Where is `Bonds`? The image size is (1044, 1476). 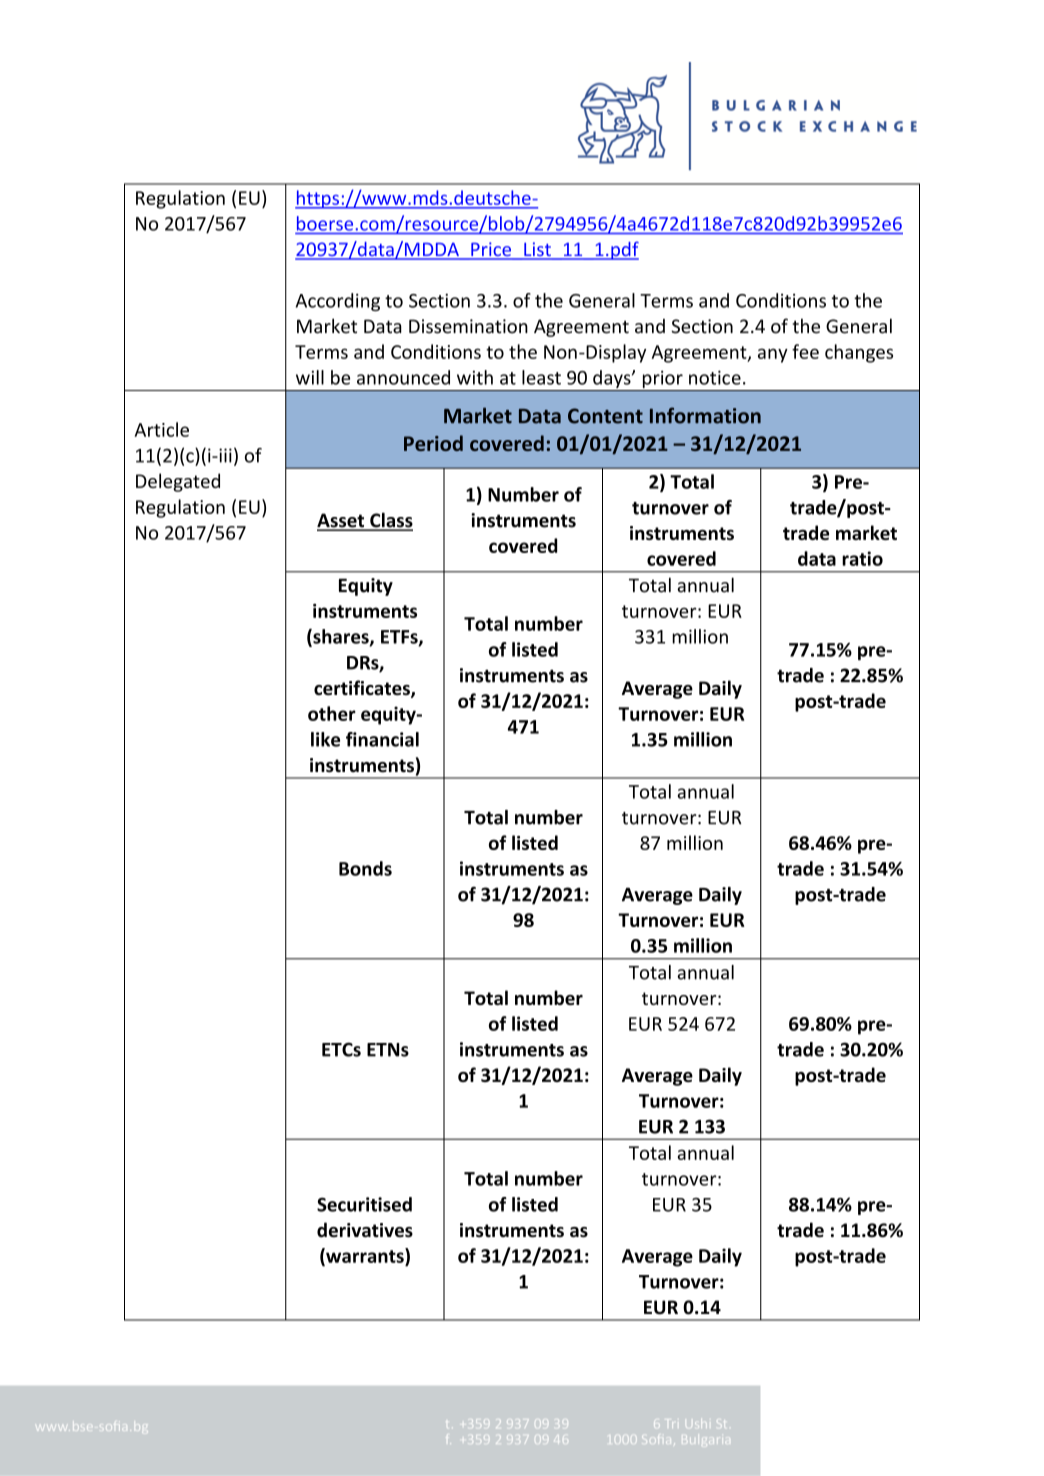 Bonds is located at coordinates (365, 868).
